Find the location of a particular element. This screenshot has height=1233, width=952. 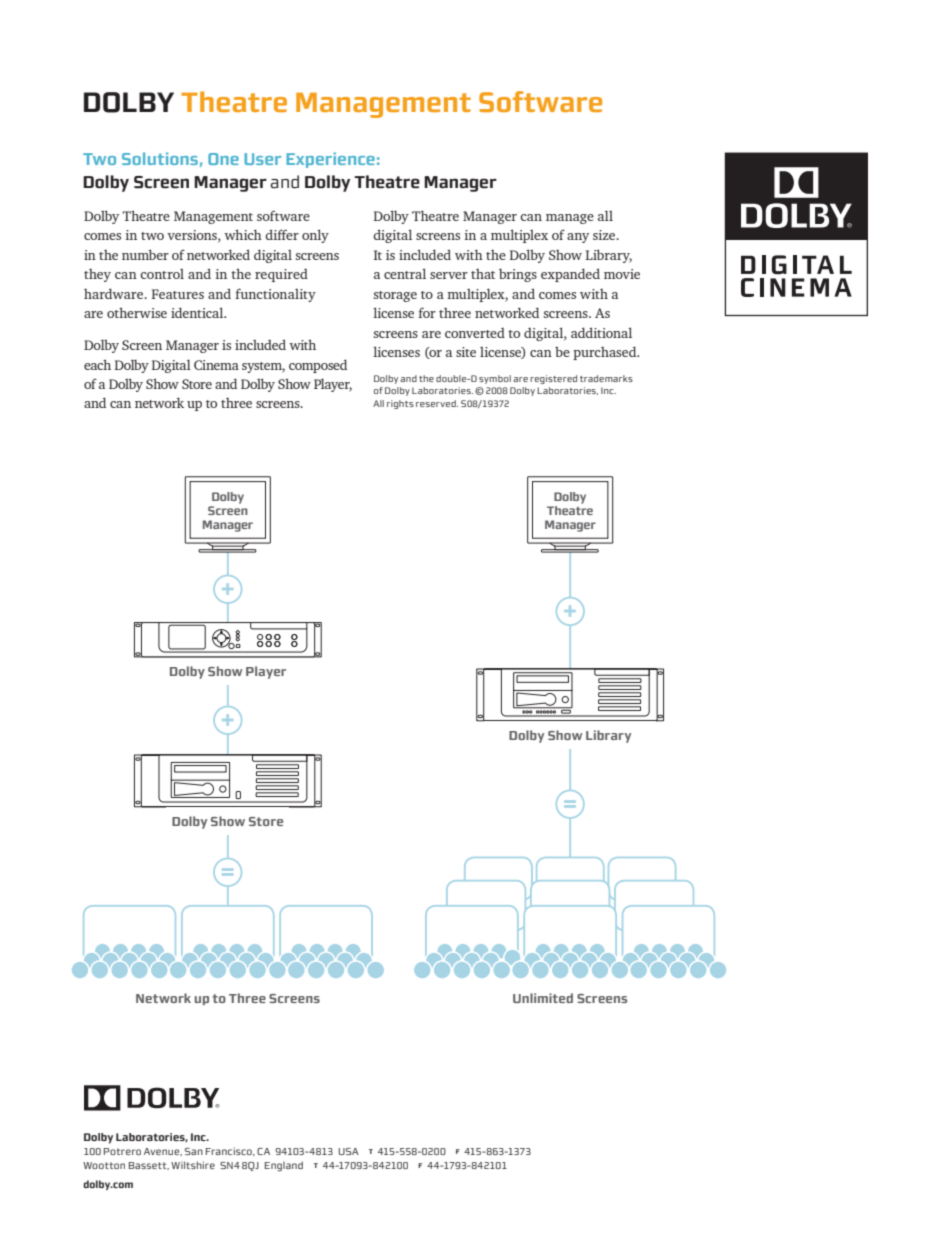

each is located at coordinates (97, 364).
